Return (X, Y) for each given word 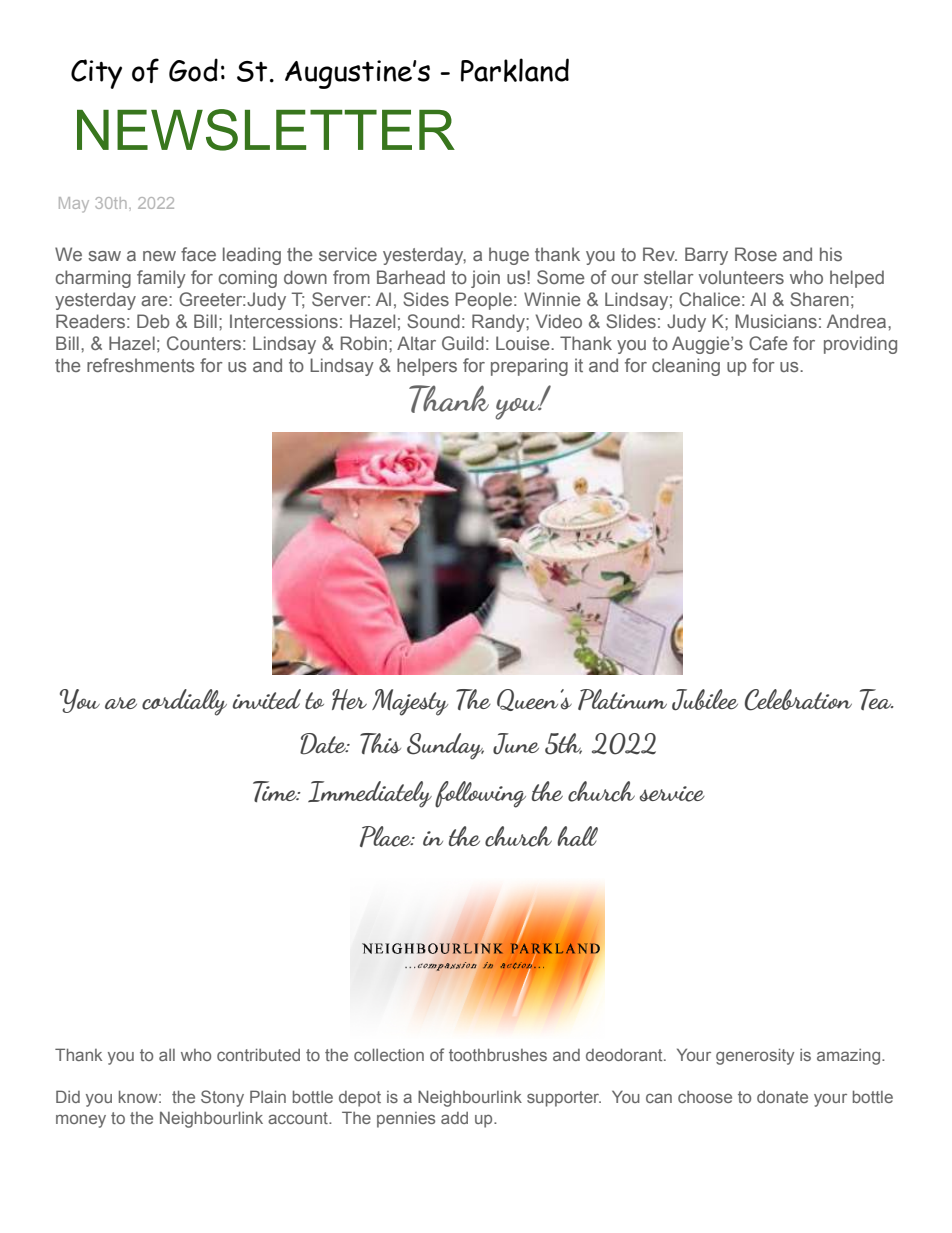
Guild (463, 343)
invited (266, 699)
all (167, 1055)
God (193, 70)
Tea (877, 699)
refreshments (140, 365)
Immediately (370, 794)
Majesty (410, 702)
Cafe (768, 343)
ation (826, 700)
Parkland (515, 70)
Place (387, 836)
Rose (756, 254)
